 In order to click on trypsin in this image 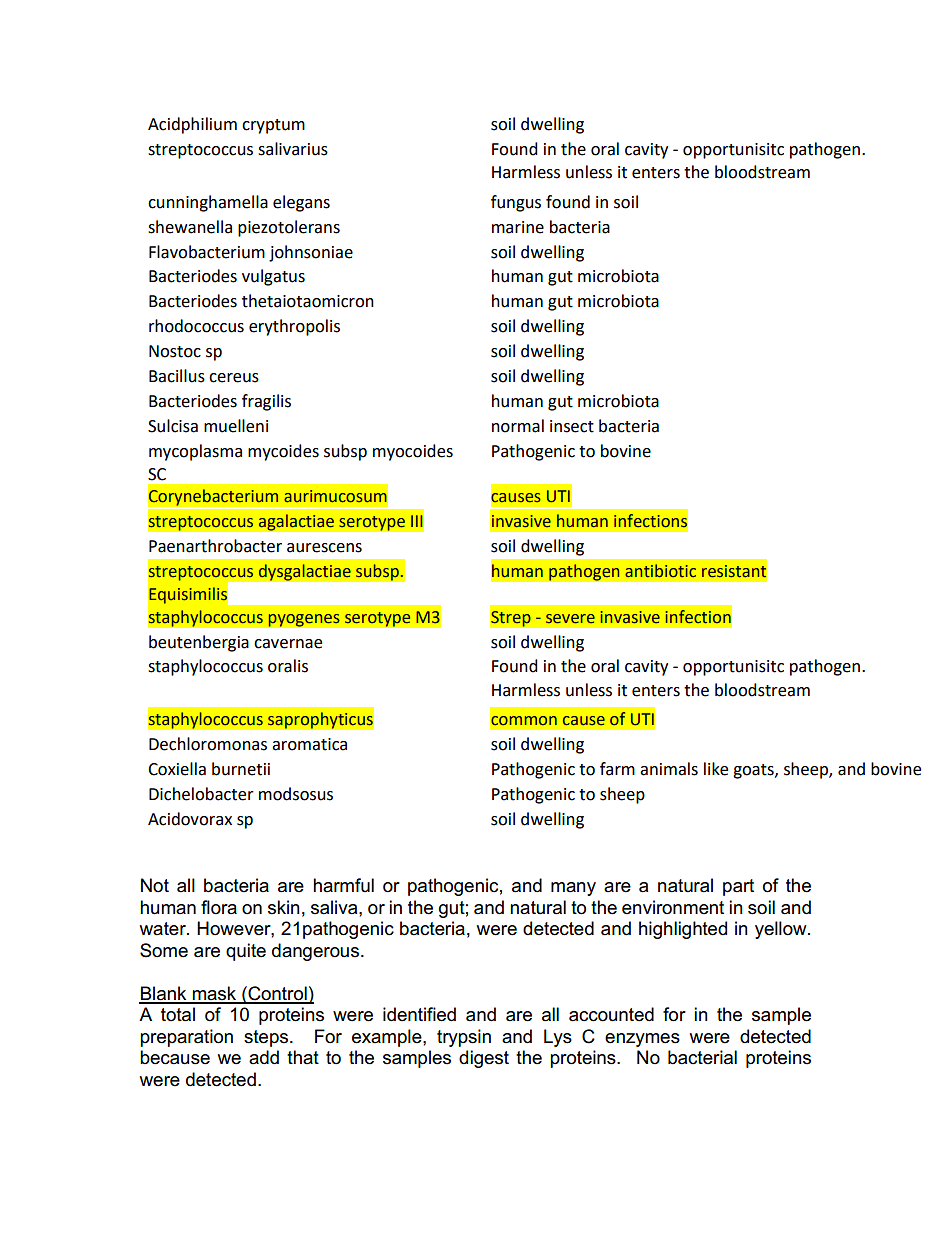, I will do `click(464, 1038)`.
